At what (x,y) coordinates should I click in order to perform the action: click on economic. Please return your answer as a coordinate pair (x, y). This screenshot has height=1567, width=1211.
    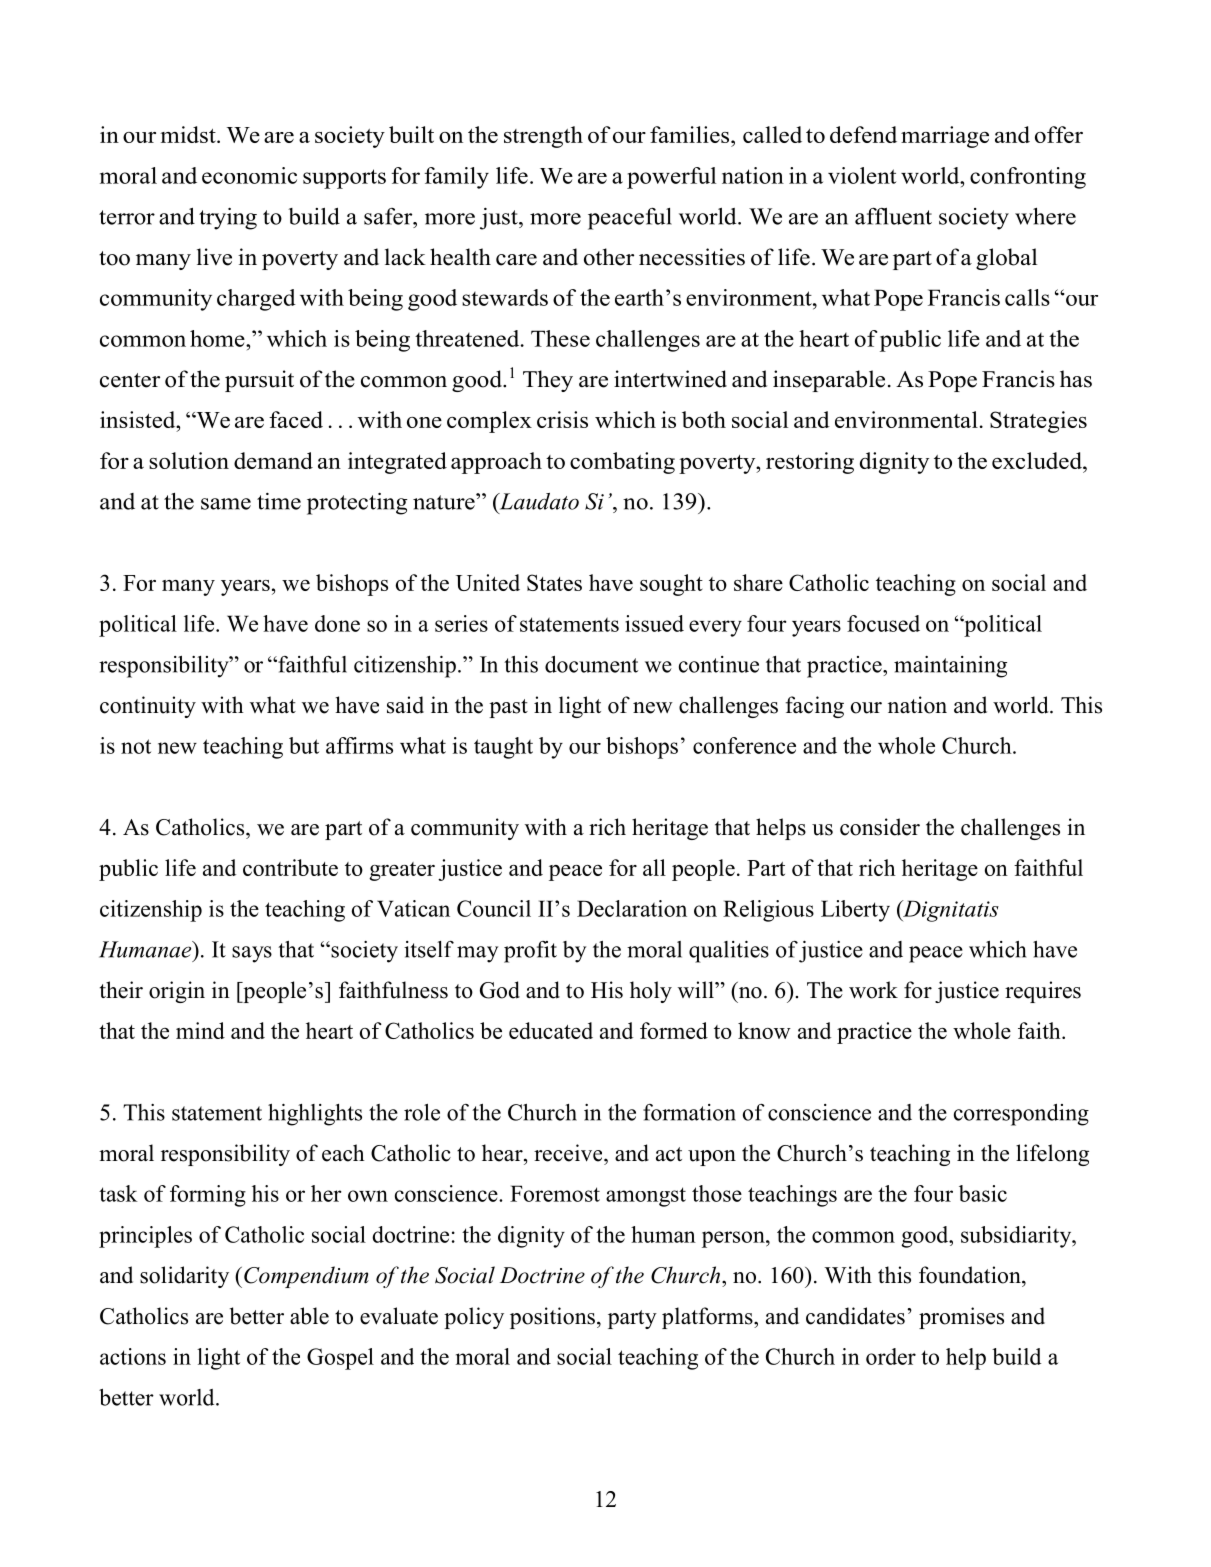
    Looking at the image, I should click on (249, 175).
